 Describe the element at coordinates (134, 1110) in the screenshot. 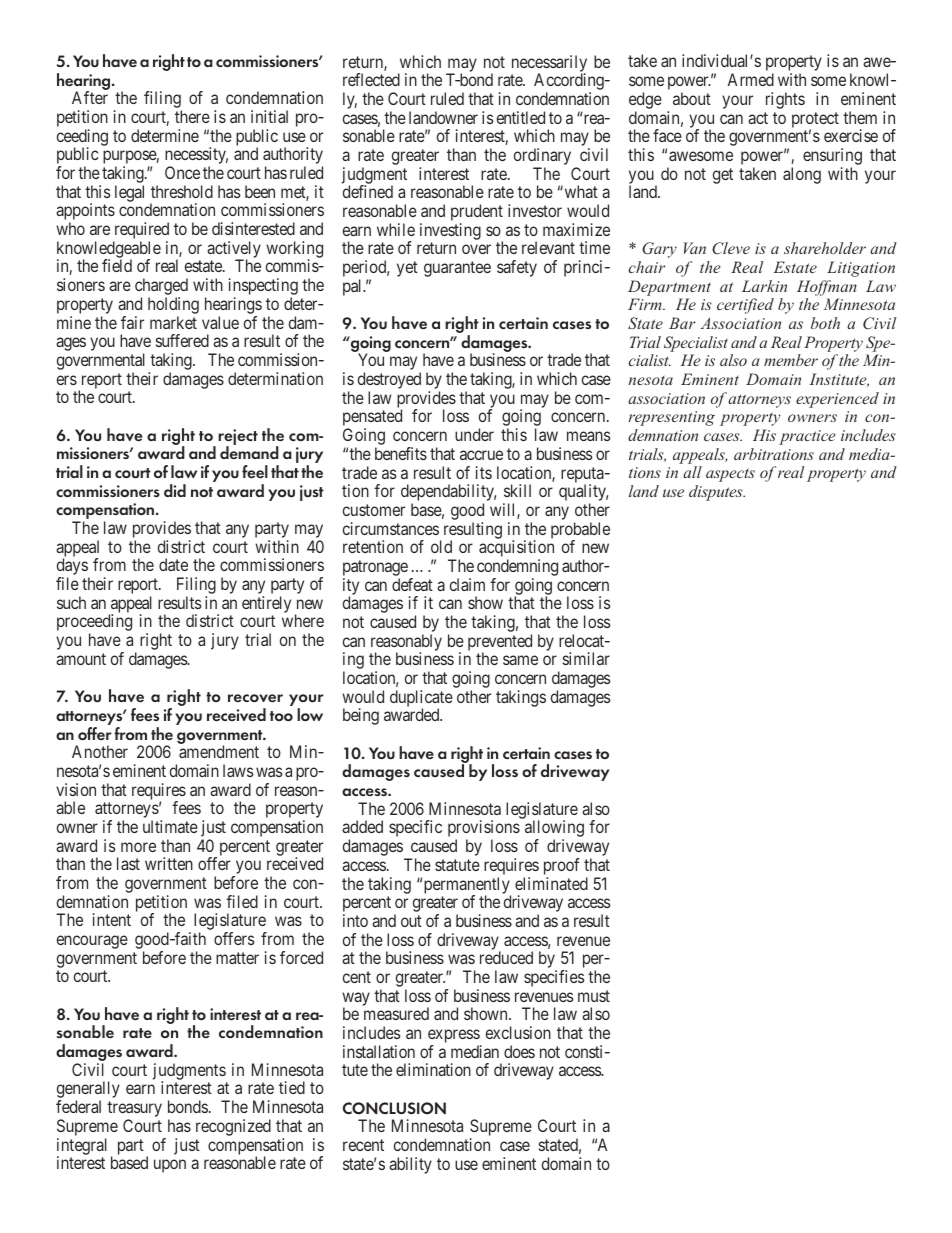

I see `treasury` at that location.
